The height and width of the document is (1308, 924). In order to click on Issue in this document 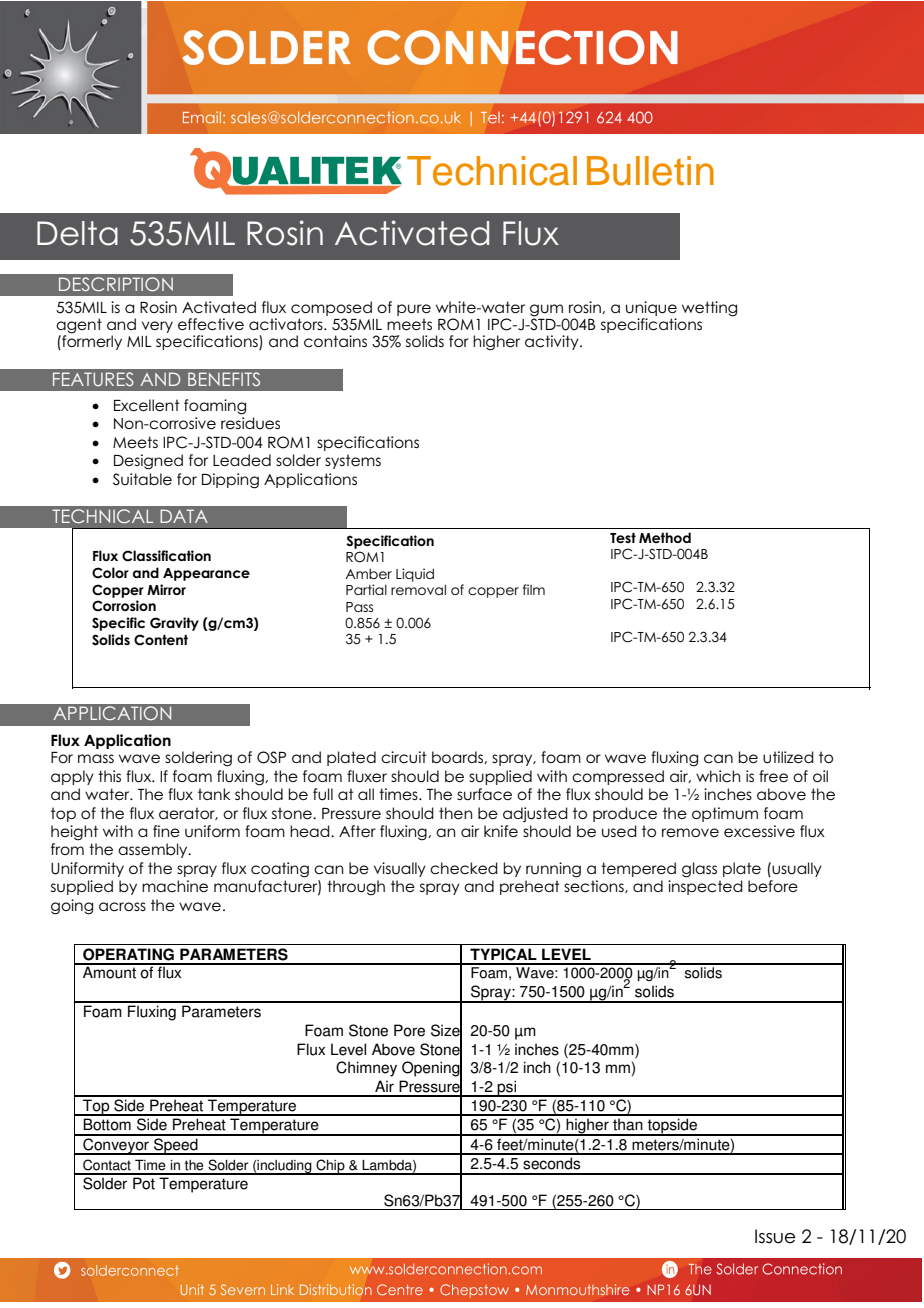, I will do `click(775, 1236)`.
